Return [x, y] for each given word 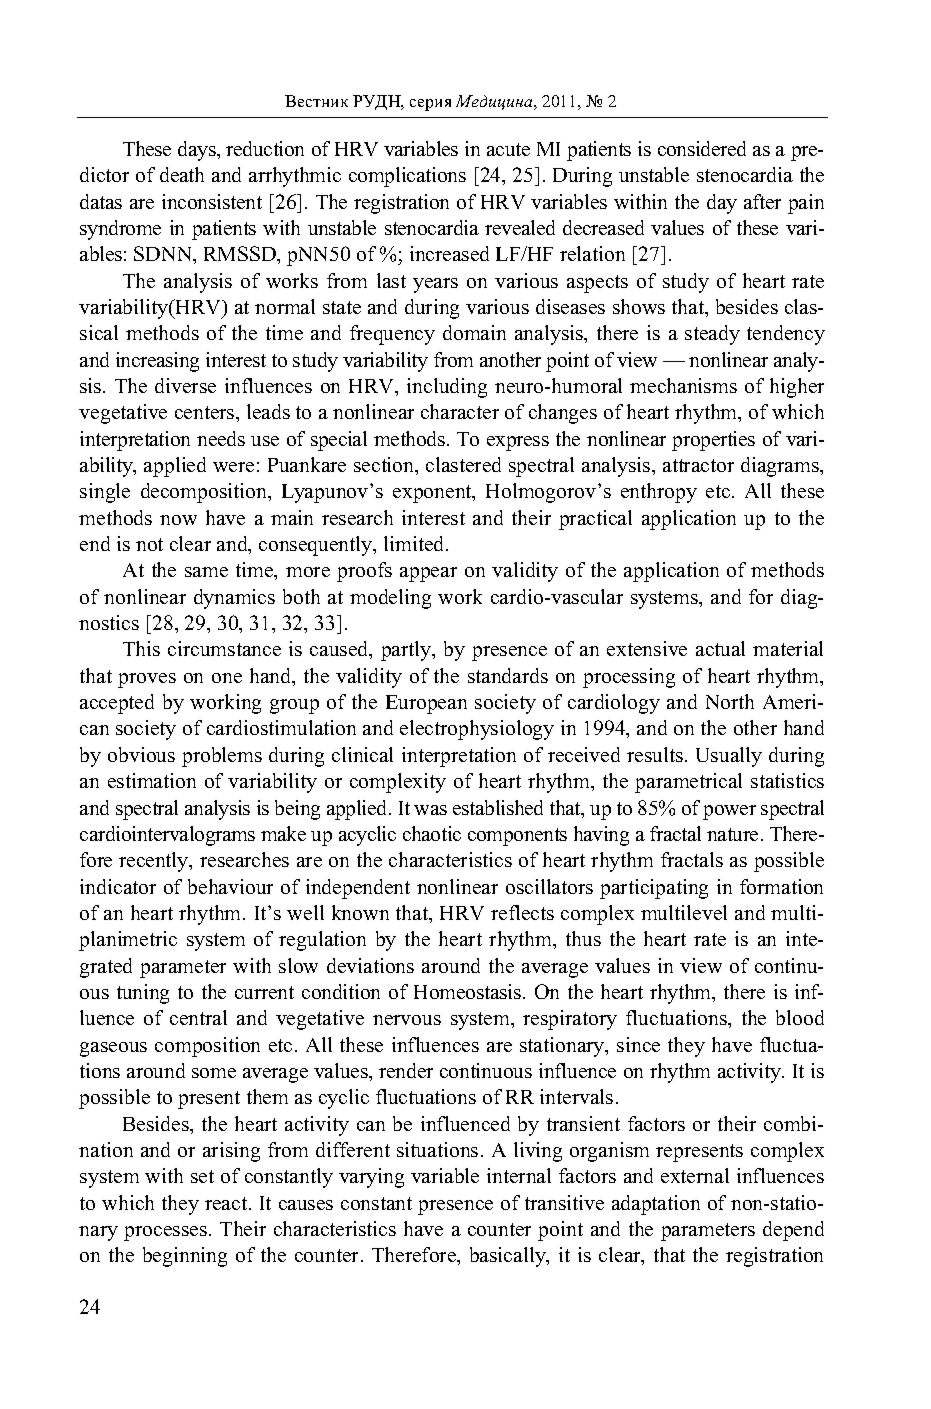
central [198, 1017]
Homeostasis [469, 991]
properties [713, 441]
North [730, 701]
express [518, 443]
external [695, 1175]
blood [800, 1017]
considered [702, 148]
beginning [185, 1257]
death [182, 174]
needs [221, 438]
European [426, 704]
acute [508, 149]
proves [147, 680]
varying [371, 1178]
